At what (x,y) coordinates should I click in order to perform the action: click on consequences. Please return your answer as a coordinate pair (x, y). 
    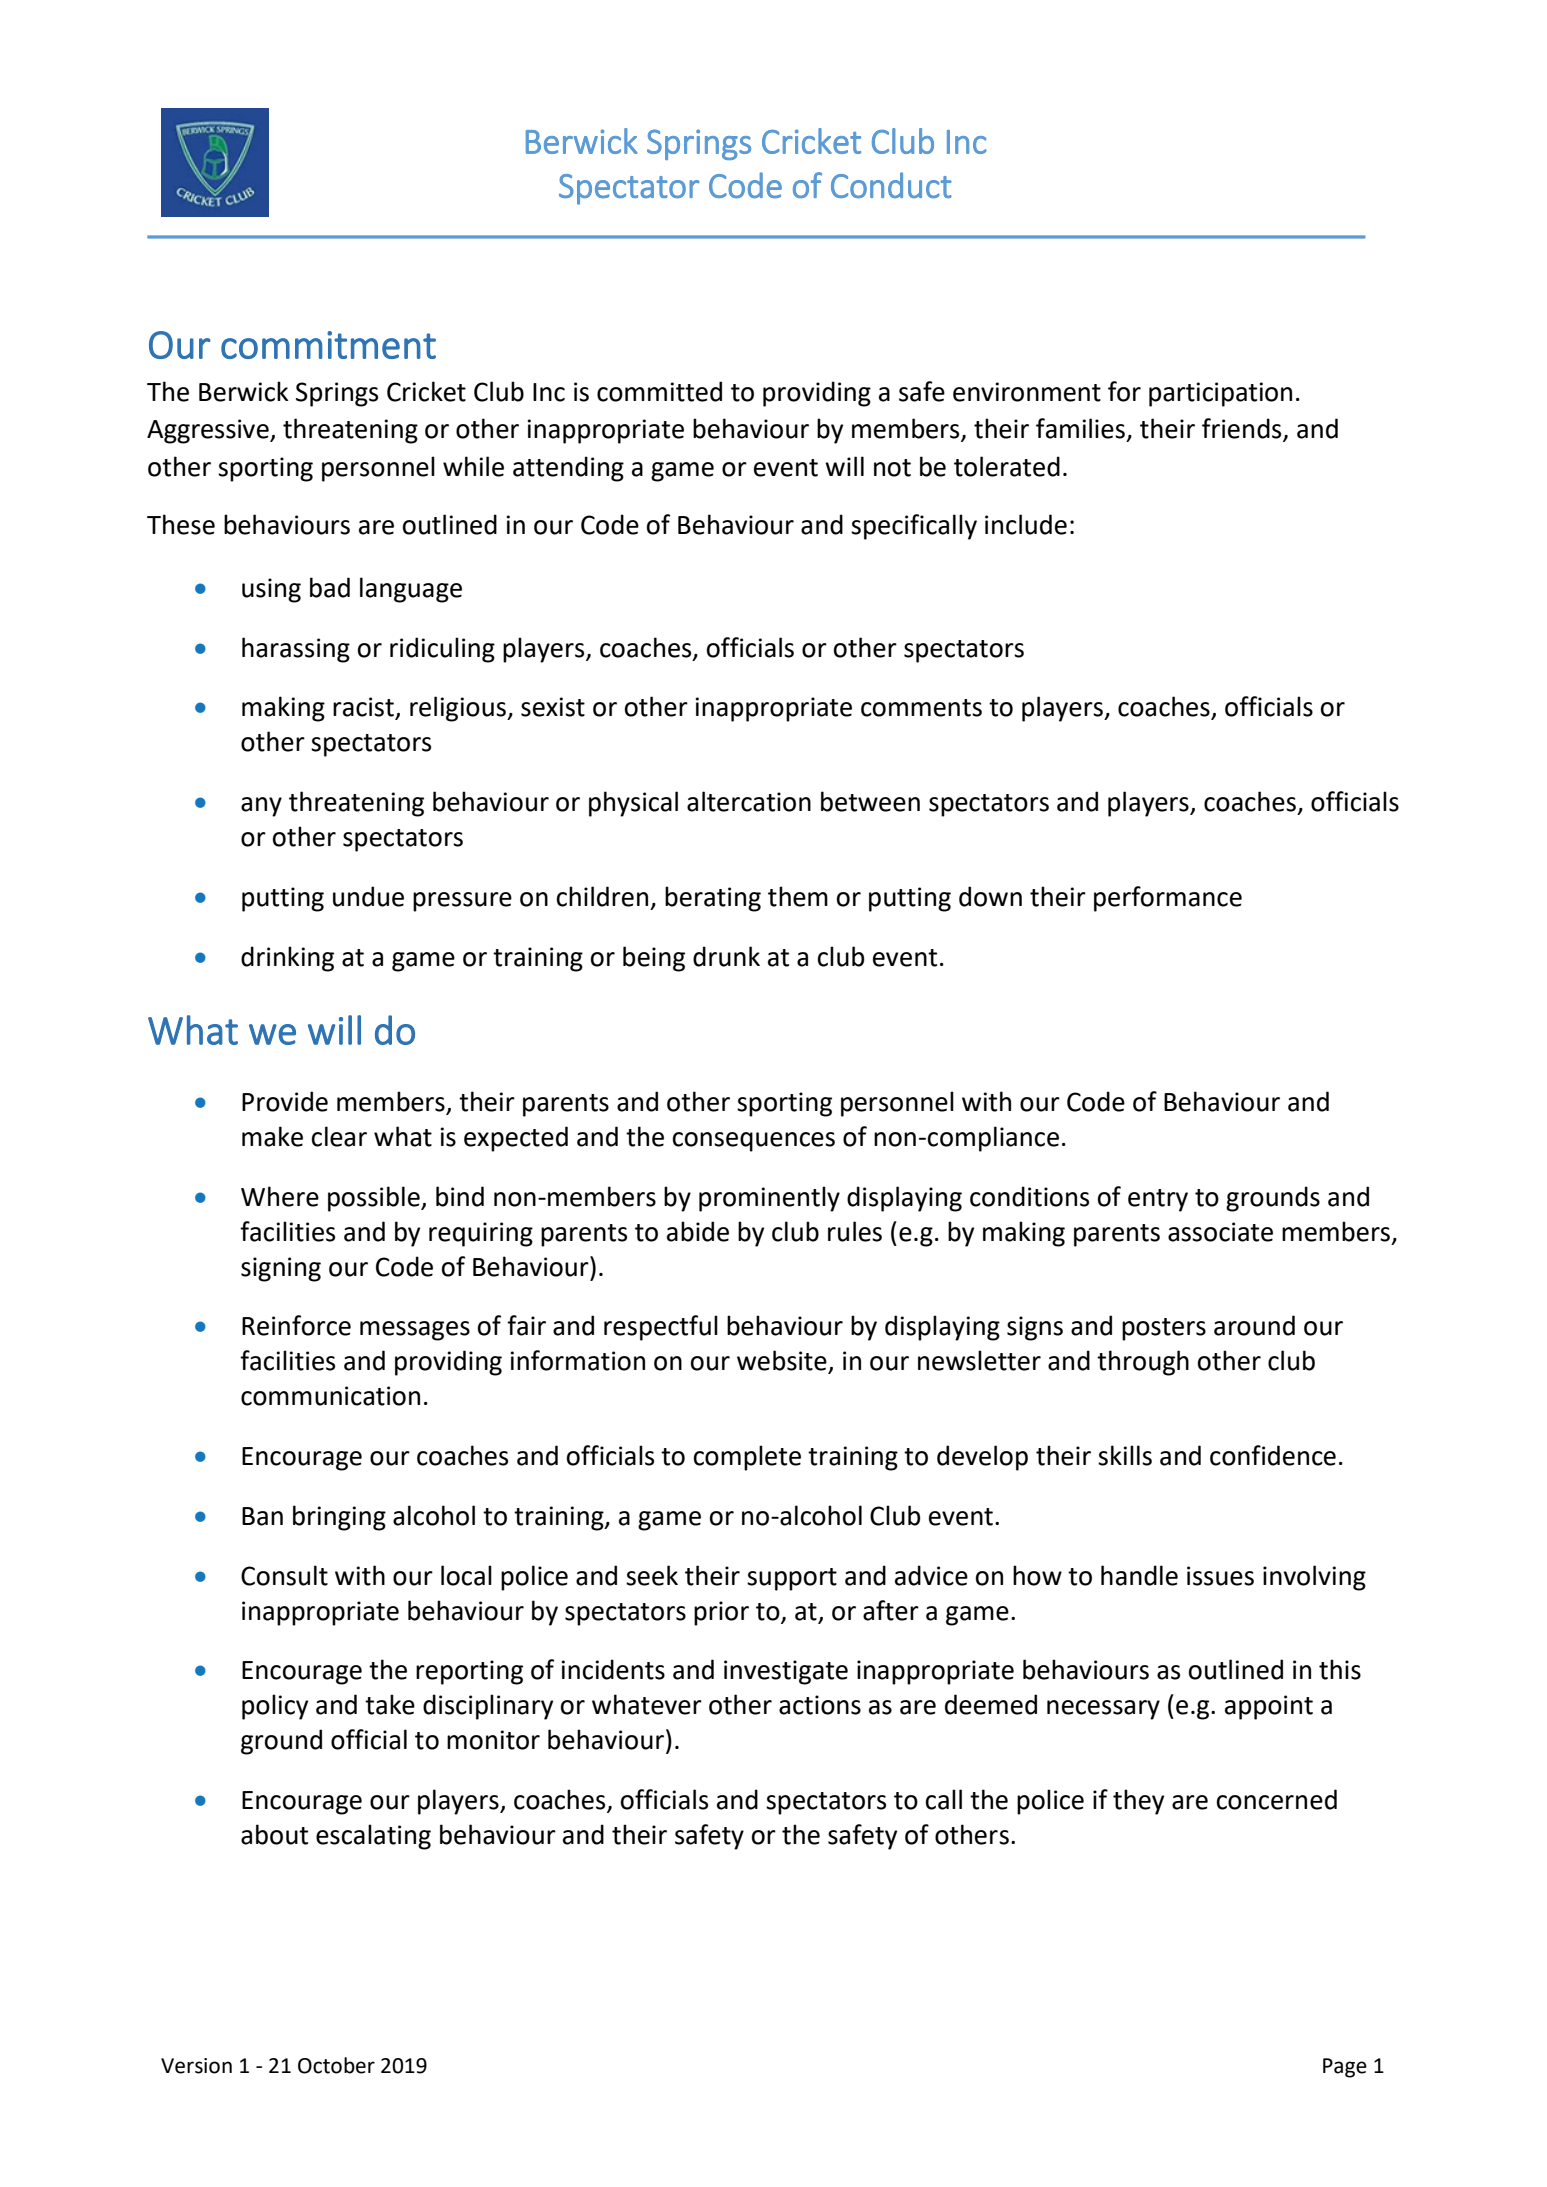
    Looking at the image, I should click on (754, 1142).
